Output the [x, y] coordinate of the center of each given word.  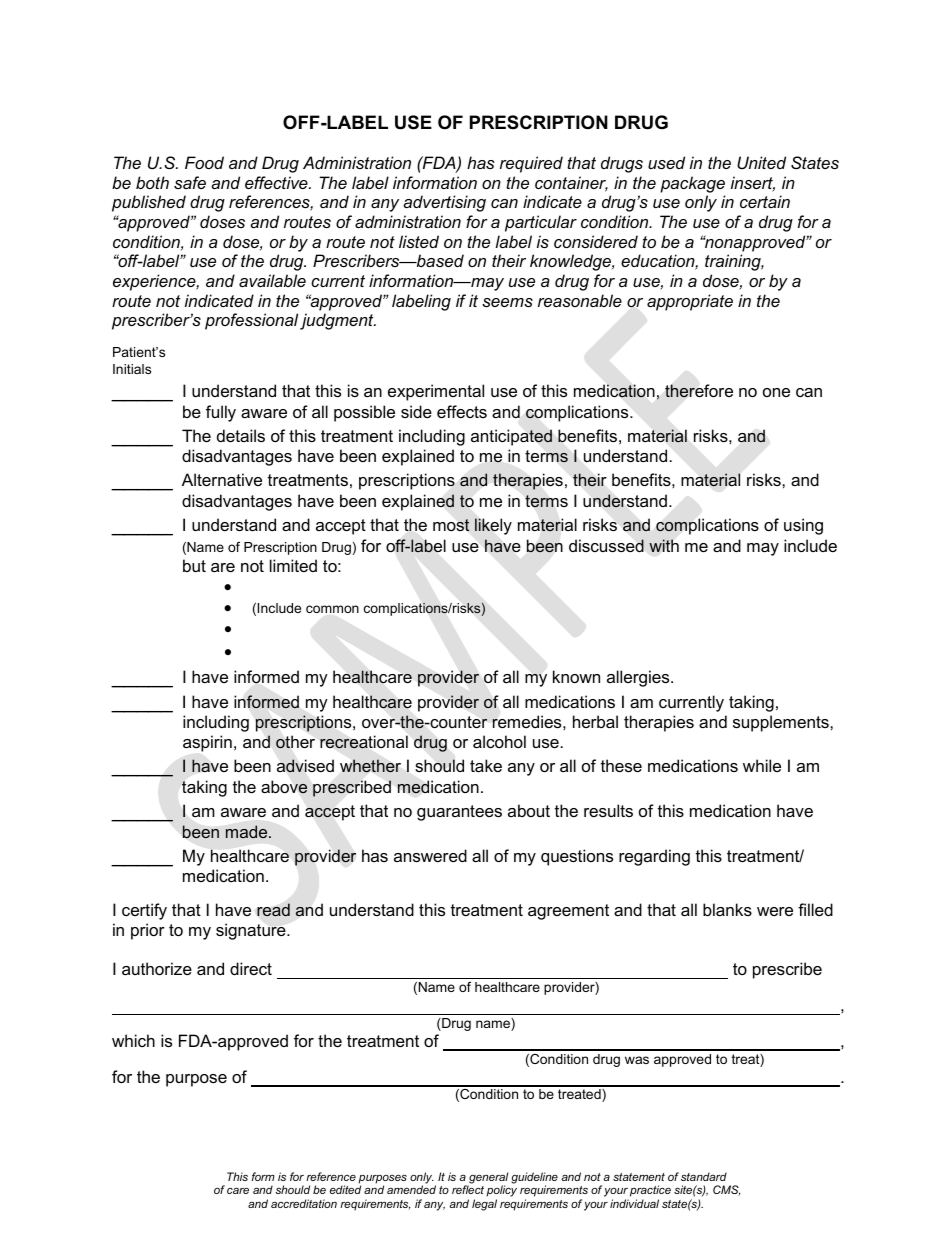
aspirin [207, 743]
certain [765, 201]
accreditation [304, 1203]
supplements [782, 723]
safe [190, 182]
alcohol [499, 741]
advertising [444, 203]
